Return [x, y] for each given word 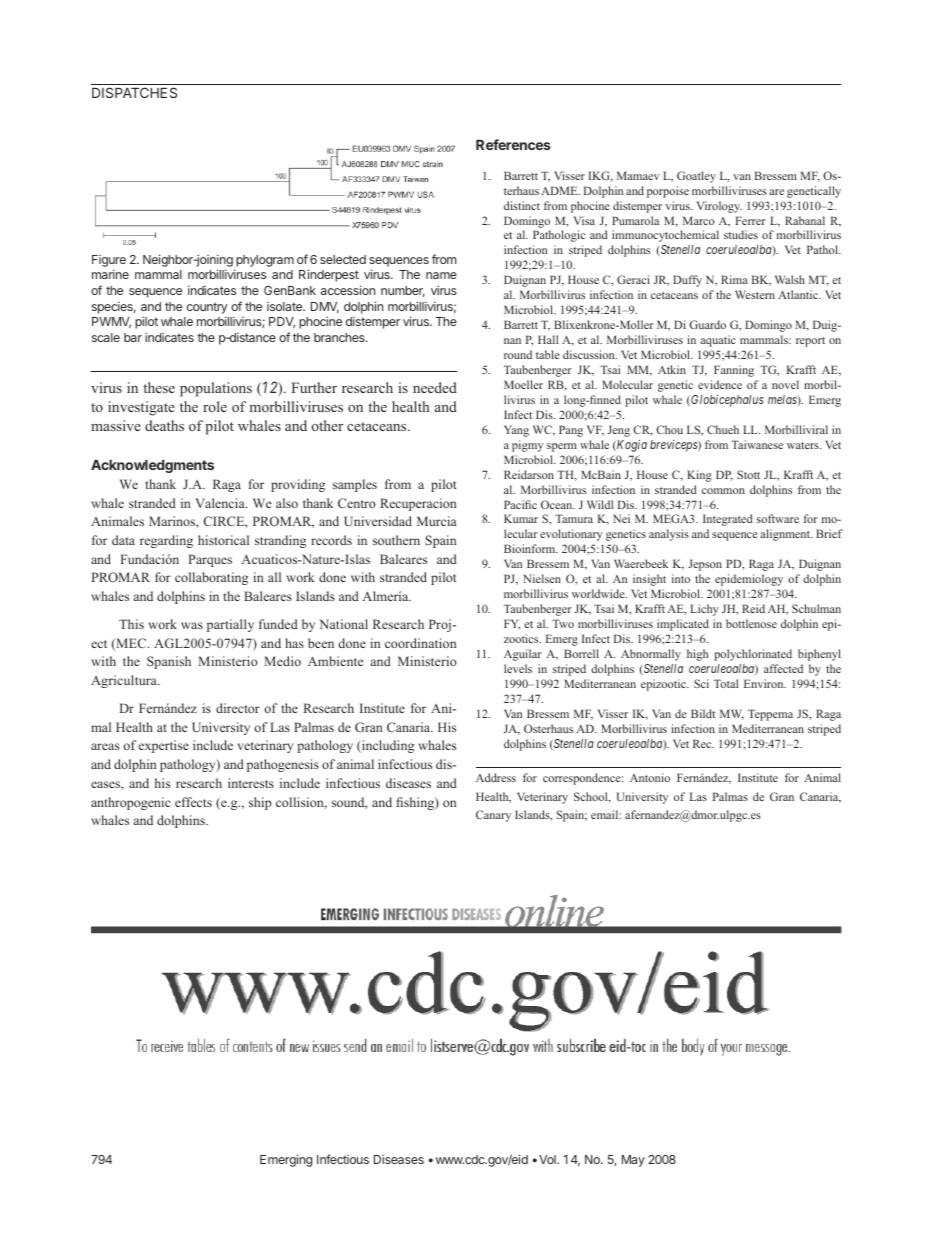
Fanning [734, 371]
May [633, 1161]
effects [193, 802]
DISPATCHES [134, 92]
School [592, 797]
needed [435, 387]
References [513, 144]
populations [216, 389]
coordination [420, 643]
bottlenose [751, 623]
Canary [493, 816]
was [192, 625]
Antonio [650, 777]
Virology [719, 207]
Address [496, 777]
